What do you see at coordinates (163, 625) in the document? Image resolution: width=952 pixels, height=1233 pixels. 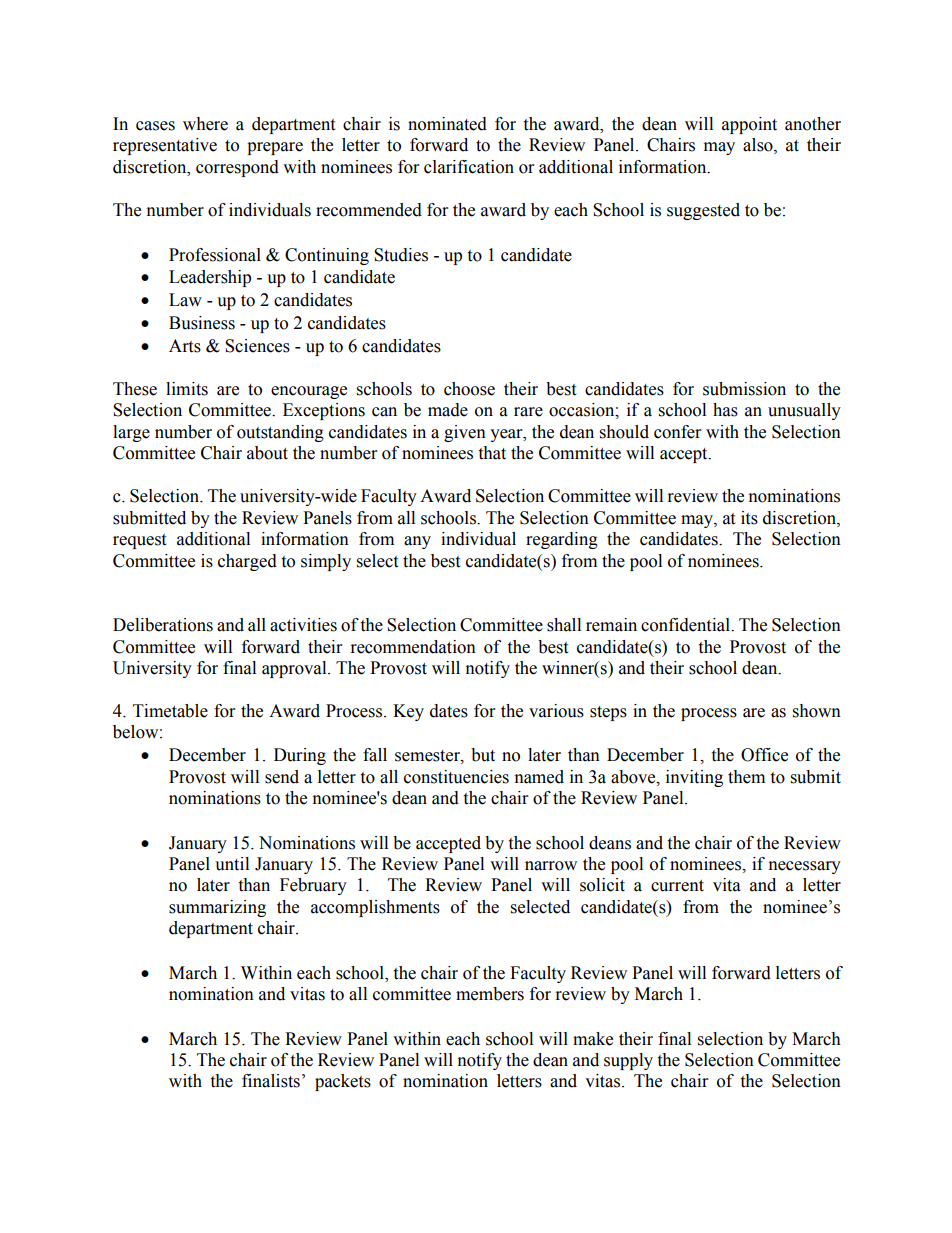 I see `Deliberations` at bounding box center [163, 625].
